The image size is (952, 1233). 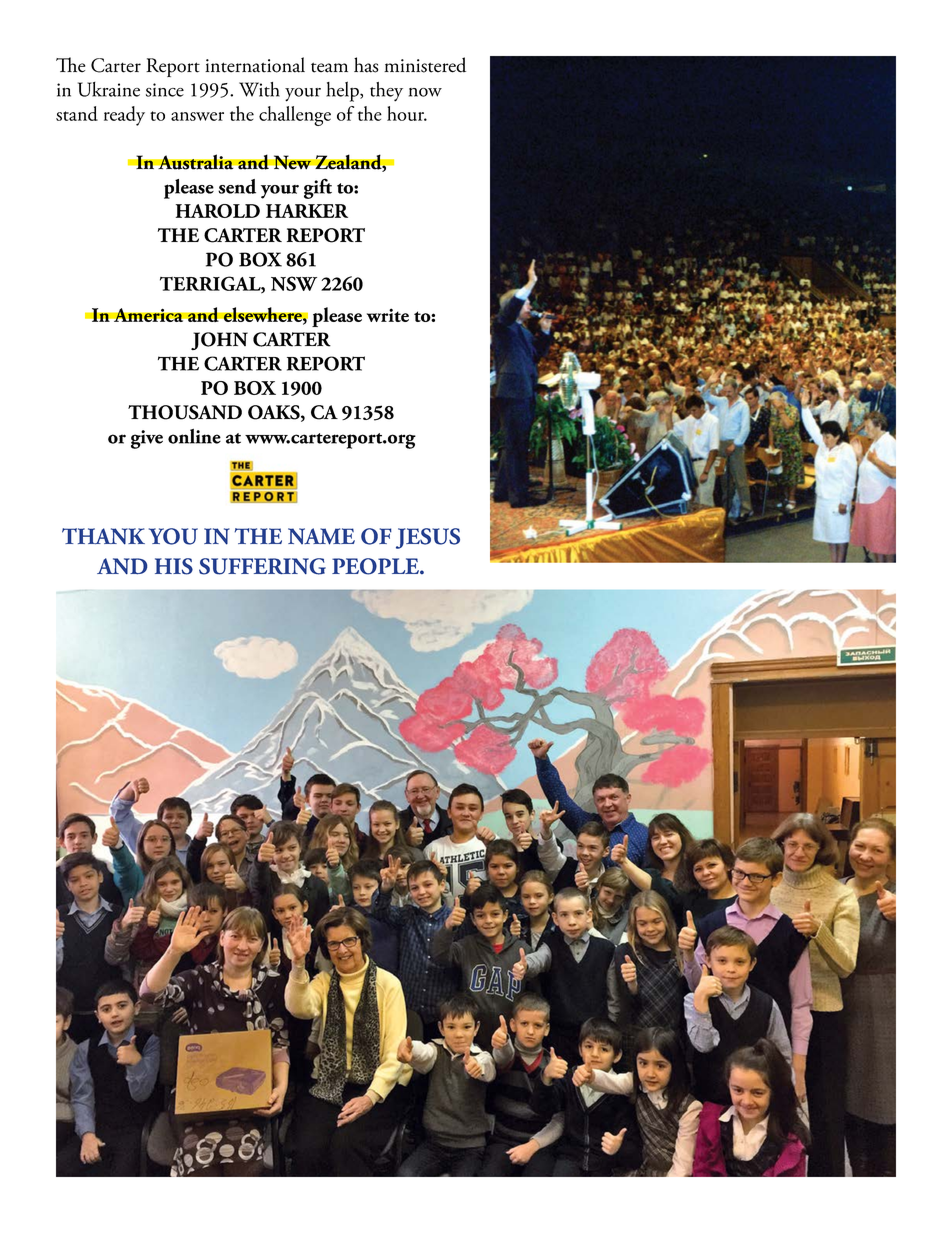 What do you see at coordinates (376, 566) in the screenshot?
I see `PEOPLE` at bounding box center [376, 566].
